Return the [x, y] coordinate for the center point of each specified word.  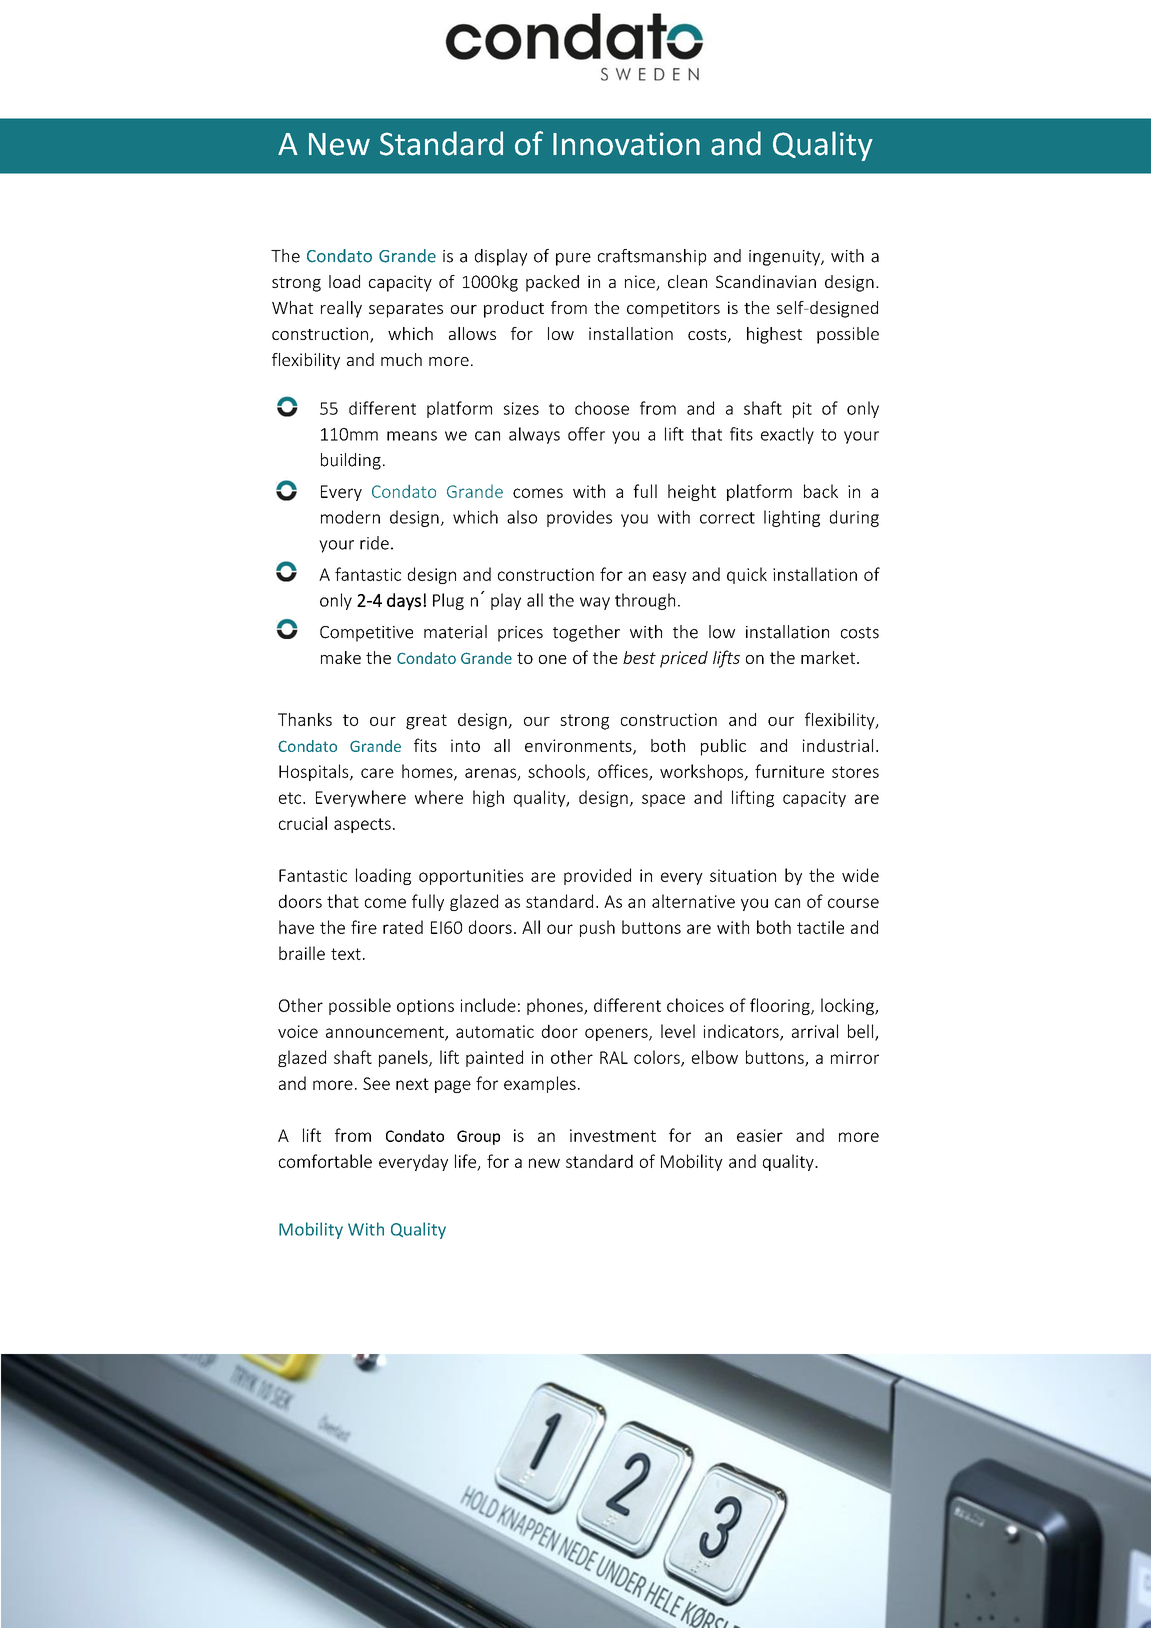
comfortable [325, 1161]
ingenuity [785, 258]
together [586, 633]
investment [613, 1135]
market [829, 657]
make [341, 657]
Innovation [626, 144]
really [341, 309]
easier [760, 1135]
